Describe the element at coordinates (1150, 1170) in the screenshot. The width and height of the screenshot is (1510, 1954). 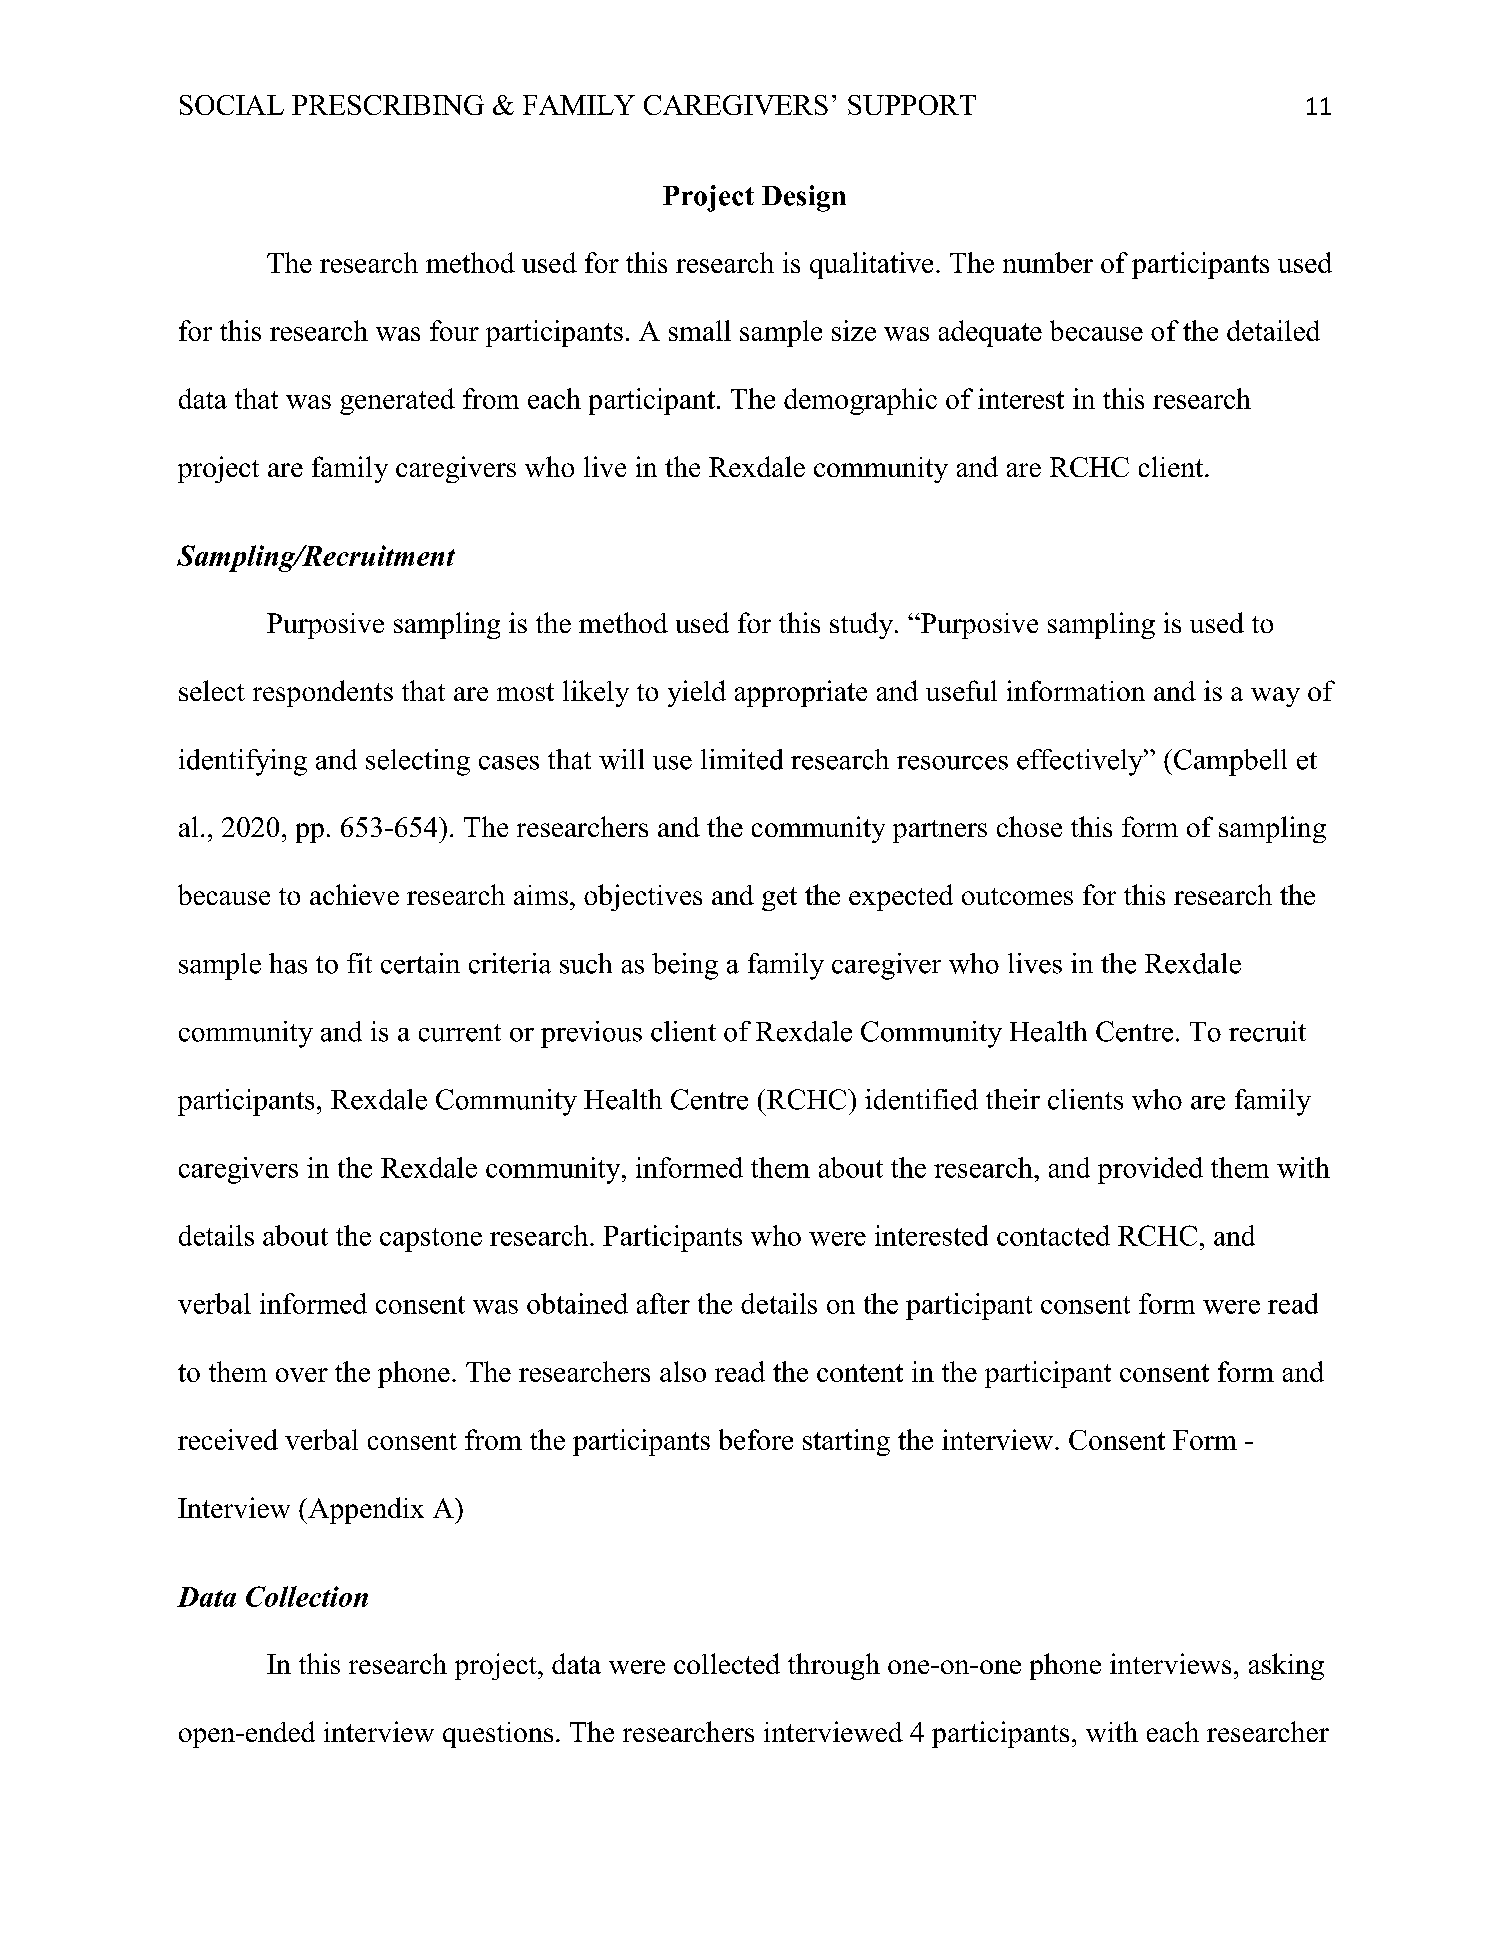
I see `provided` at that location.
